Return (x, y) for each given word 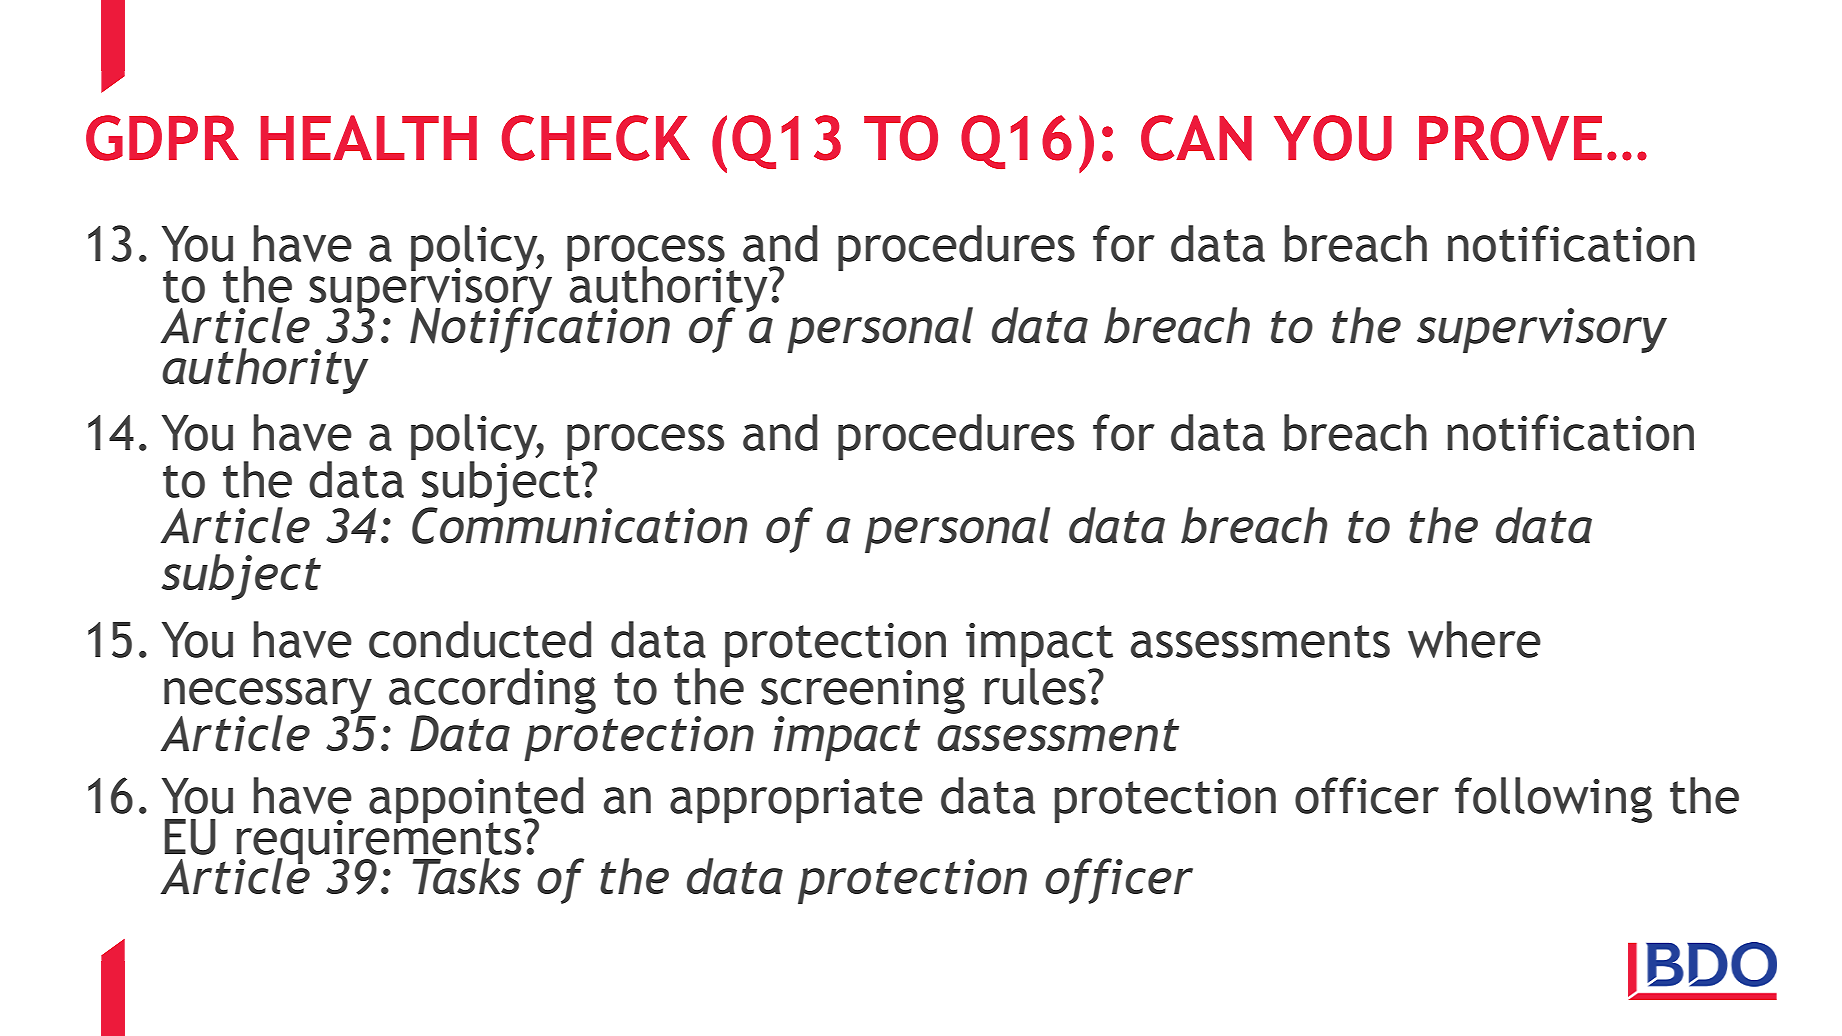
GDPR (162, 138)
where (1474, 639)
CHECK (596, 138)
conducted (480, 639)
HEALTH (369, 137)
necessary (268, 697)
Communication (579, 524)
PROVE (1510, 138)
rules (1035, 685)
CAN (1196, 138)
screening (863, 692)
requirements (380, 841)
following (1553, 800)
